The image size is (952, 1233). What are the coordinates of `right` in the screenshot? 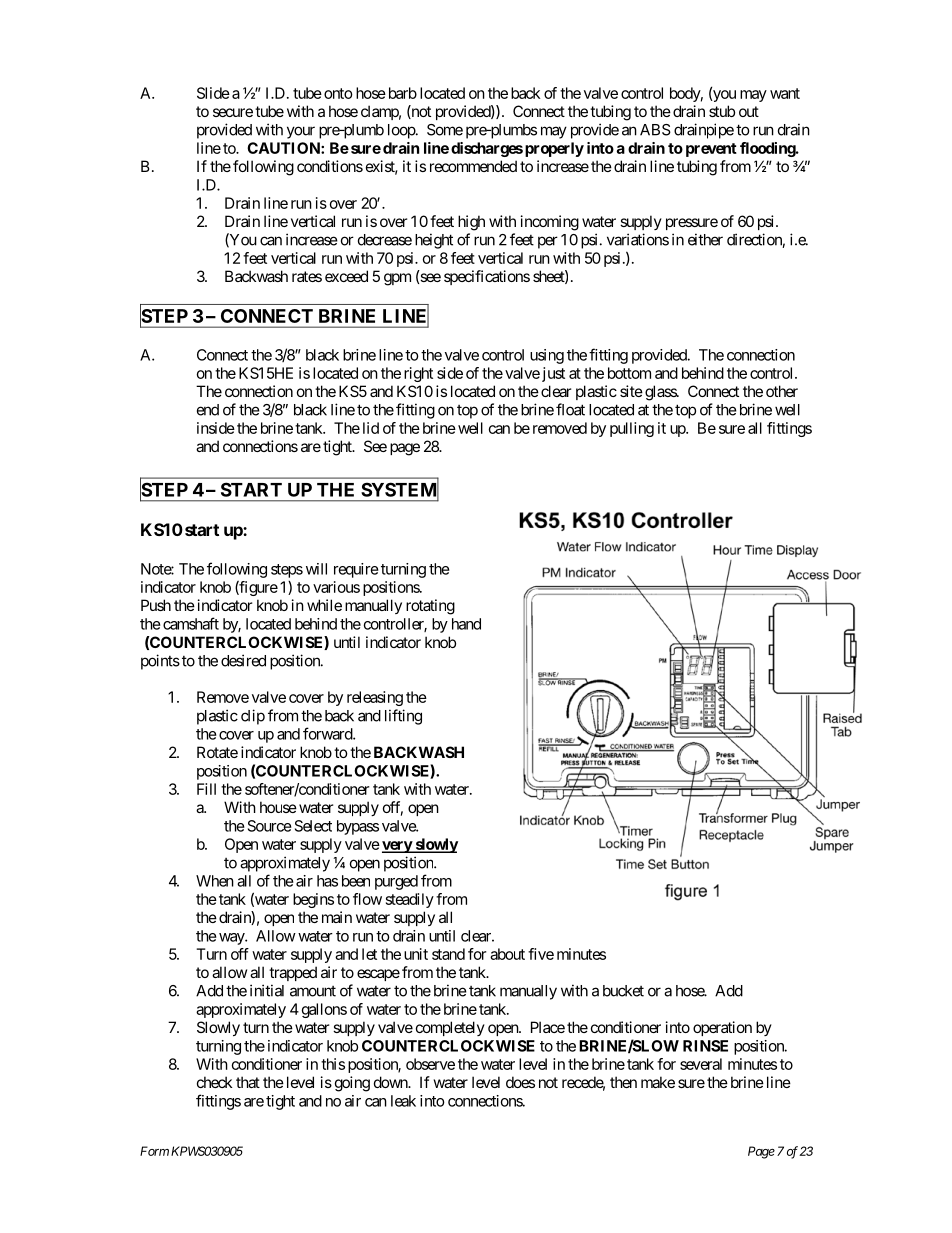 It's located at (418, 374).
